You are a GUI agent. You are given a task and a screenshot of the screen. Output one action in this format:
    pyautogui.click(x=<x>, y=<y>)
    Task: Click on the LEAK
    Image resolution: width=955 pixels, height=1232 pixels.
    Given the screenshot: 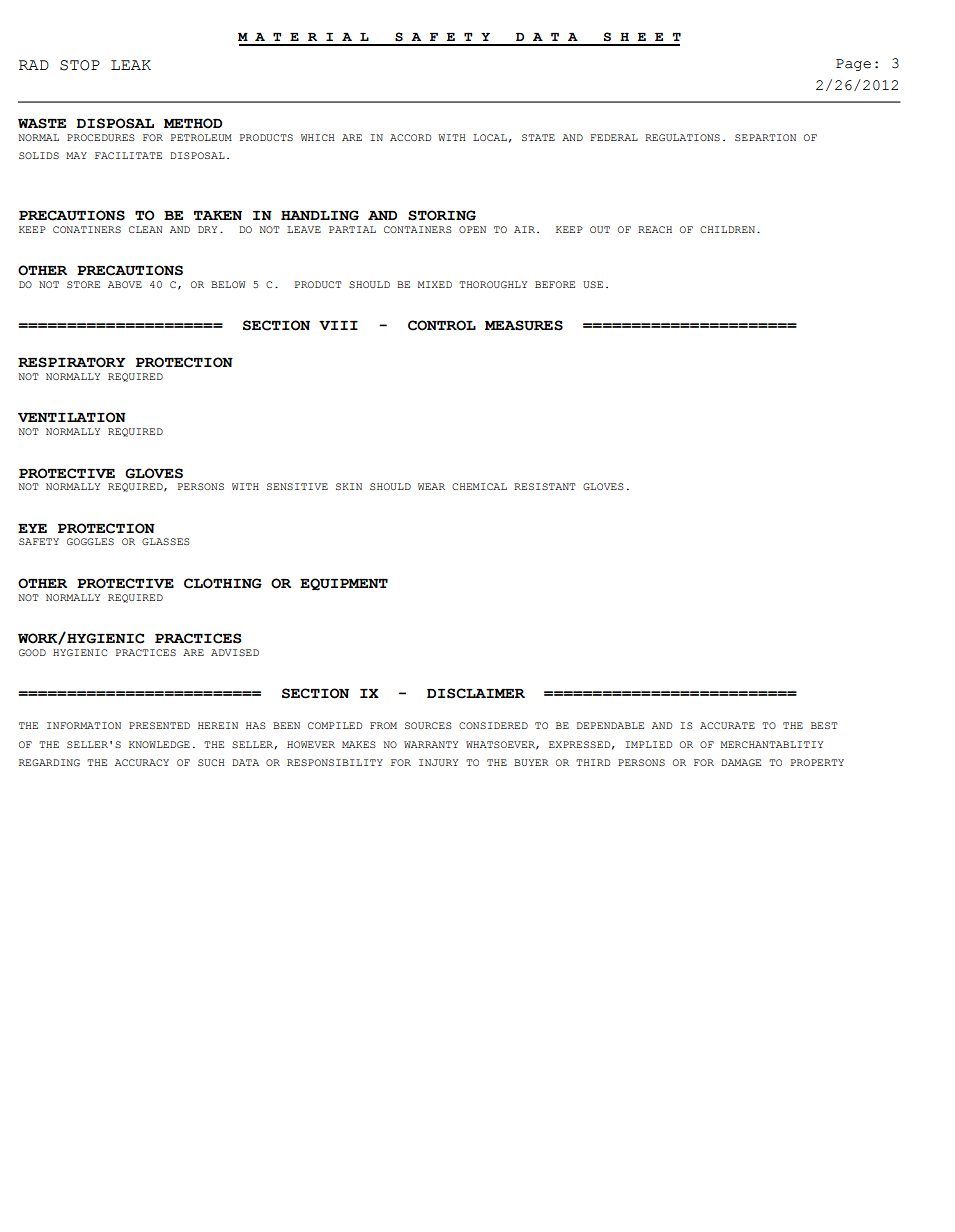 What is the action you would take?
    pyautogui.click(x=131, y=65)
